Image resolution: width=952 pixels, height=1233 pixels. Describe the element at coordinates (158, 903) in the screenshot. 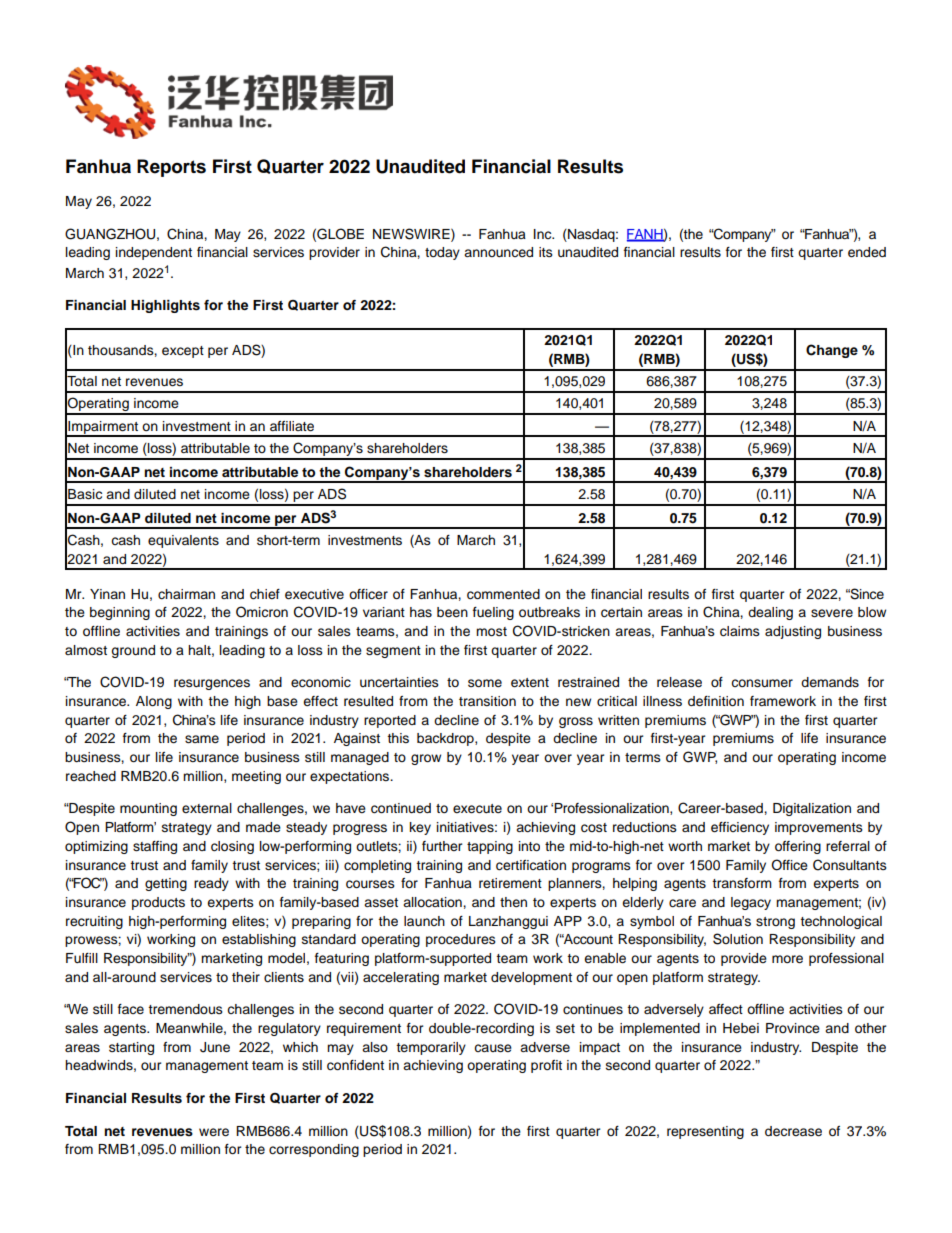

I see `products` at that location.
